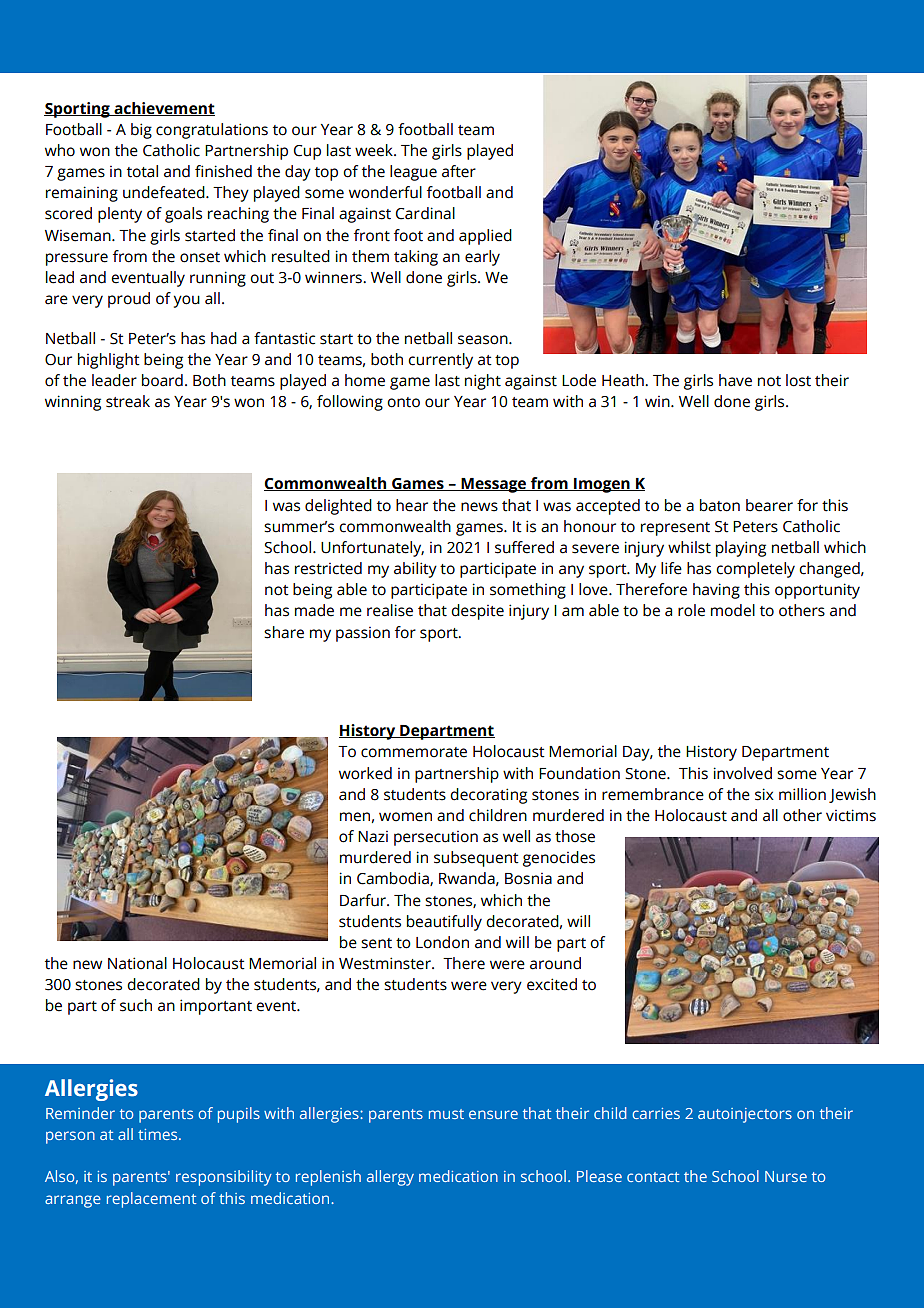 This screenshot has width=924, height=1308. What do you see at coordinates (141, 131) in the screenshot?
I see `big` at bounding box center [141, 131].
